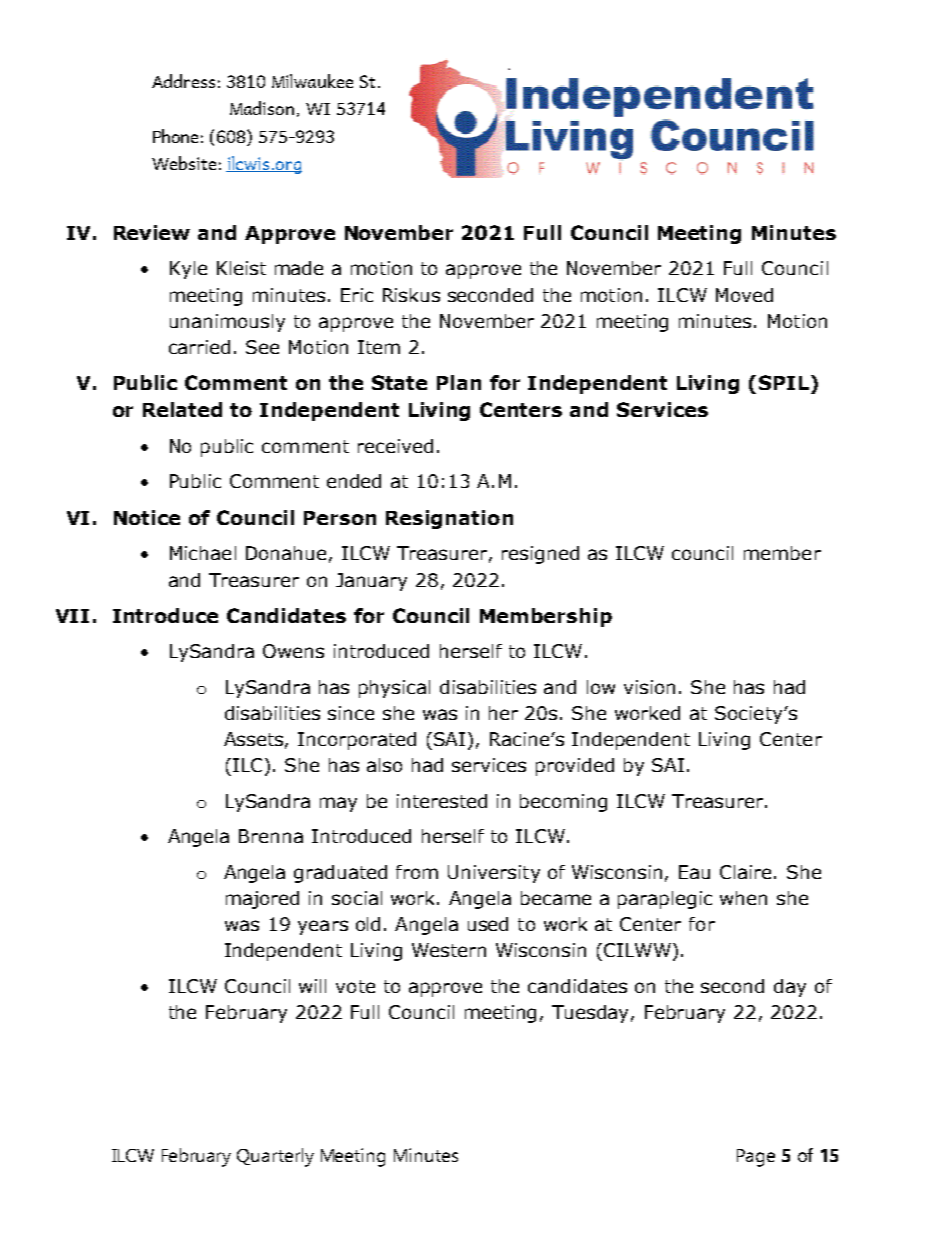 Image resolution: width=952 pixels, height=1233 pixels. What do you see at coordinates (744, 295) in the image?
I see `Moved` at bounding box center [744, 295].
